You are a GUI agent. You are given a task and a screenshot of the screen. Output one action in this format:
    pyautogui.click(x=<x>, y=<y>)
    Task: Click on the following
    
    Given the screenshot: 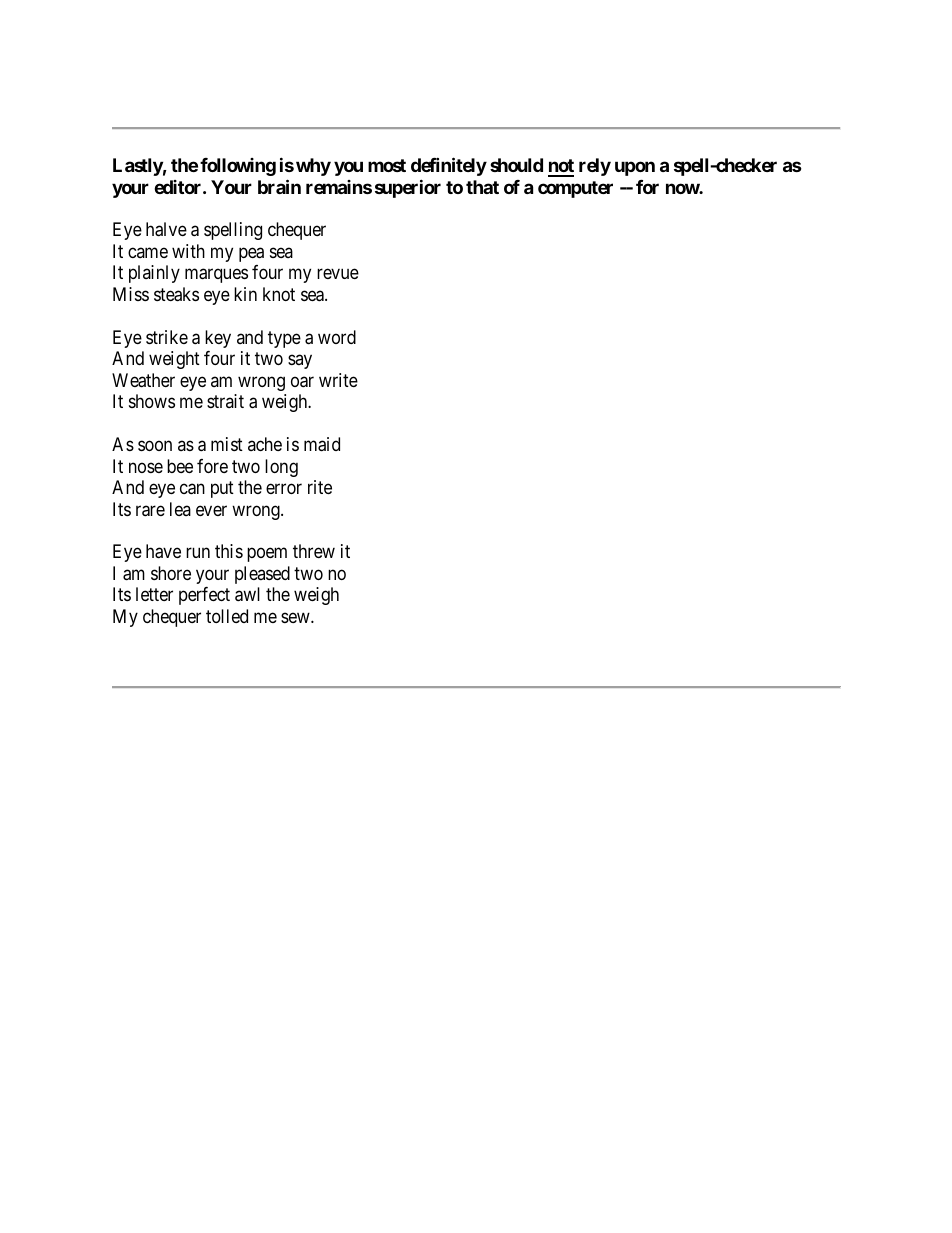 What is the action you would take?
    pyautogui.click(x=238, y=167)
